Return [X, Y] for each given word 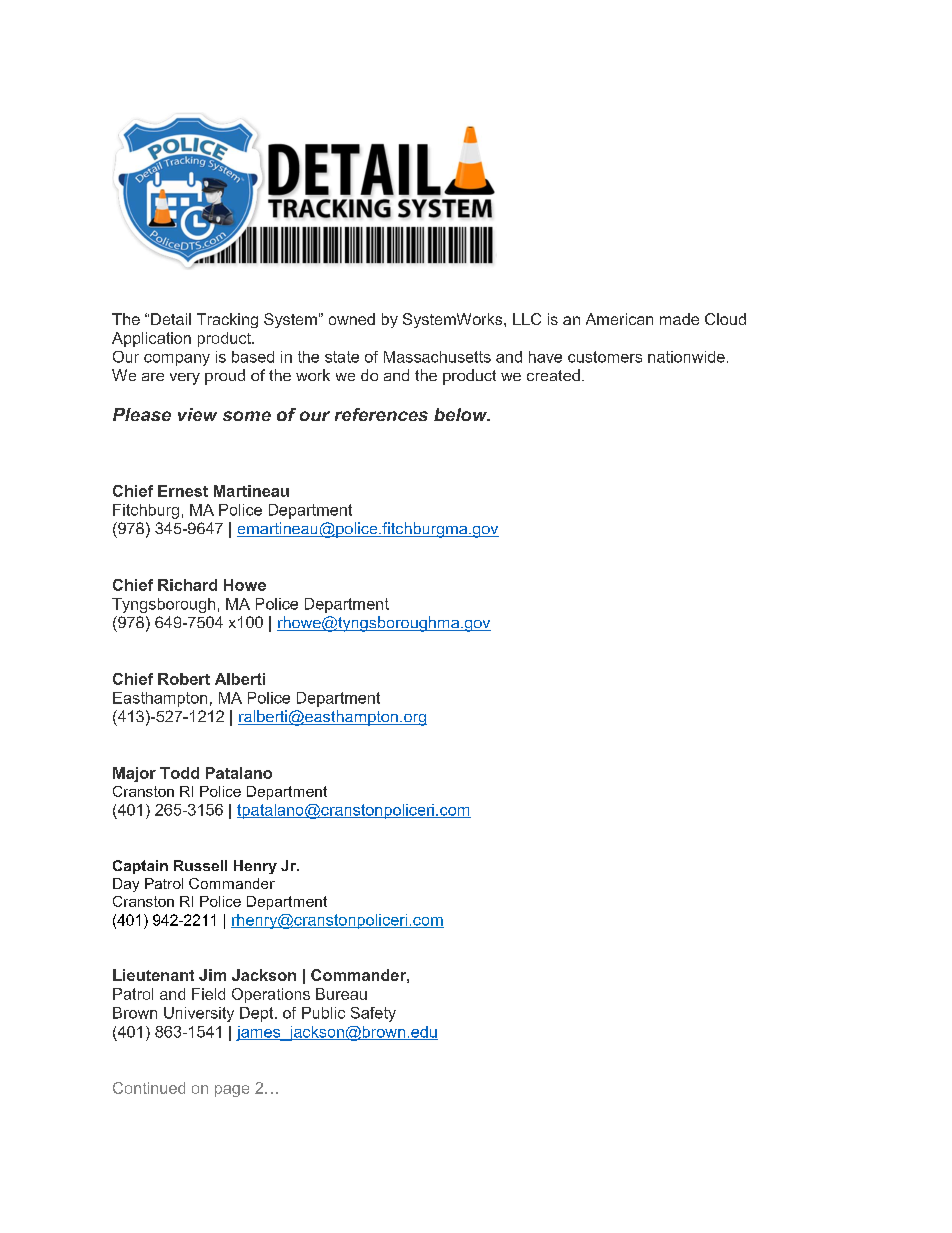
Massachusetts [437, 357]
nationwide [686, 357]
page [232, 1091]
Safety [373, 1014]
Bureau [341, 994]
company [177, 360]
